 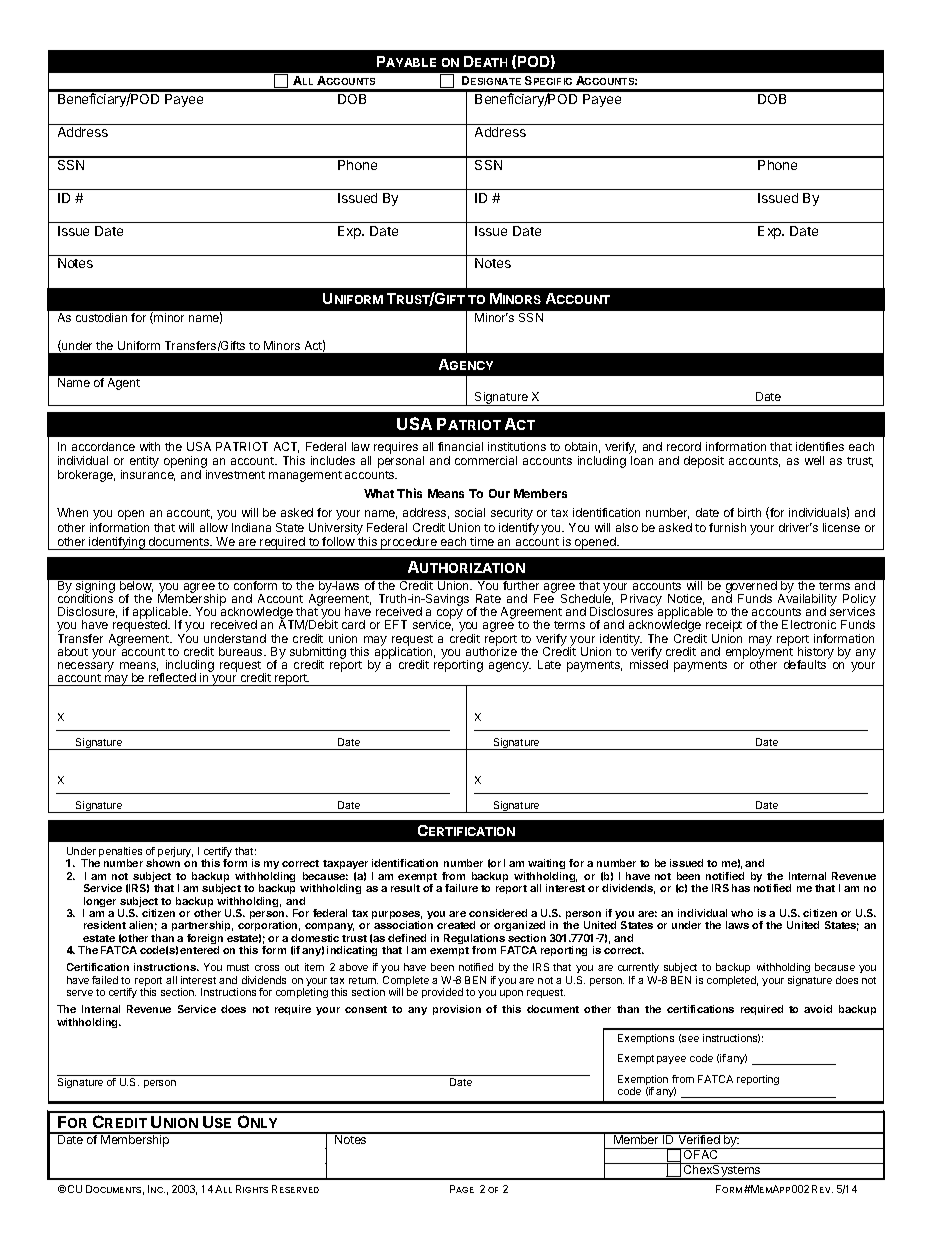 What do you see at coordinates (741, 888) in the image?
I see `has` at bounding box center [741, 888].
